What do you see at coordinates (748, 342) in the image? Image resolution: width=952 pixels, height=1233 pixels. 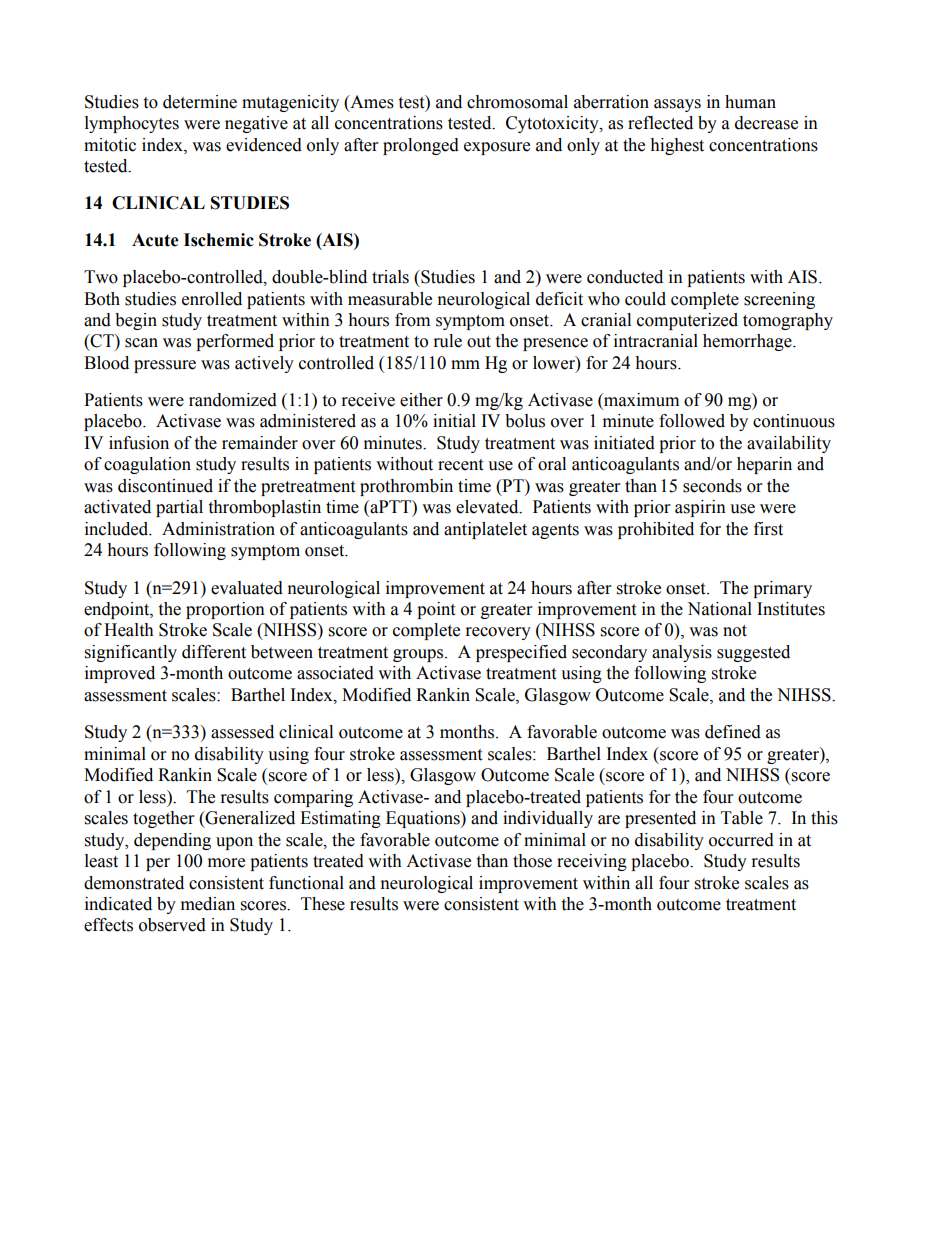 I see `hemorrhage` at bounding box center [748, 342].
